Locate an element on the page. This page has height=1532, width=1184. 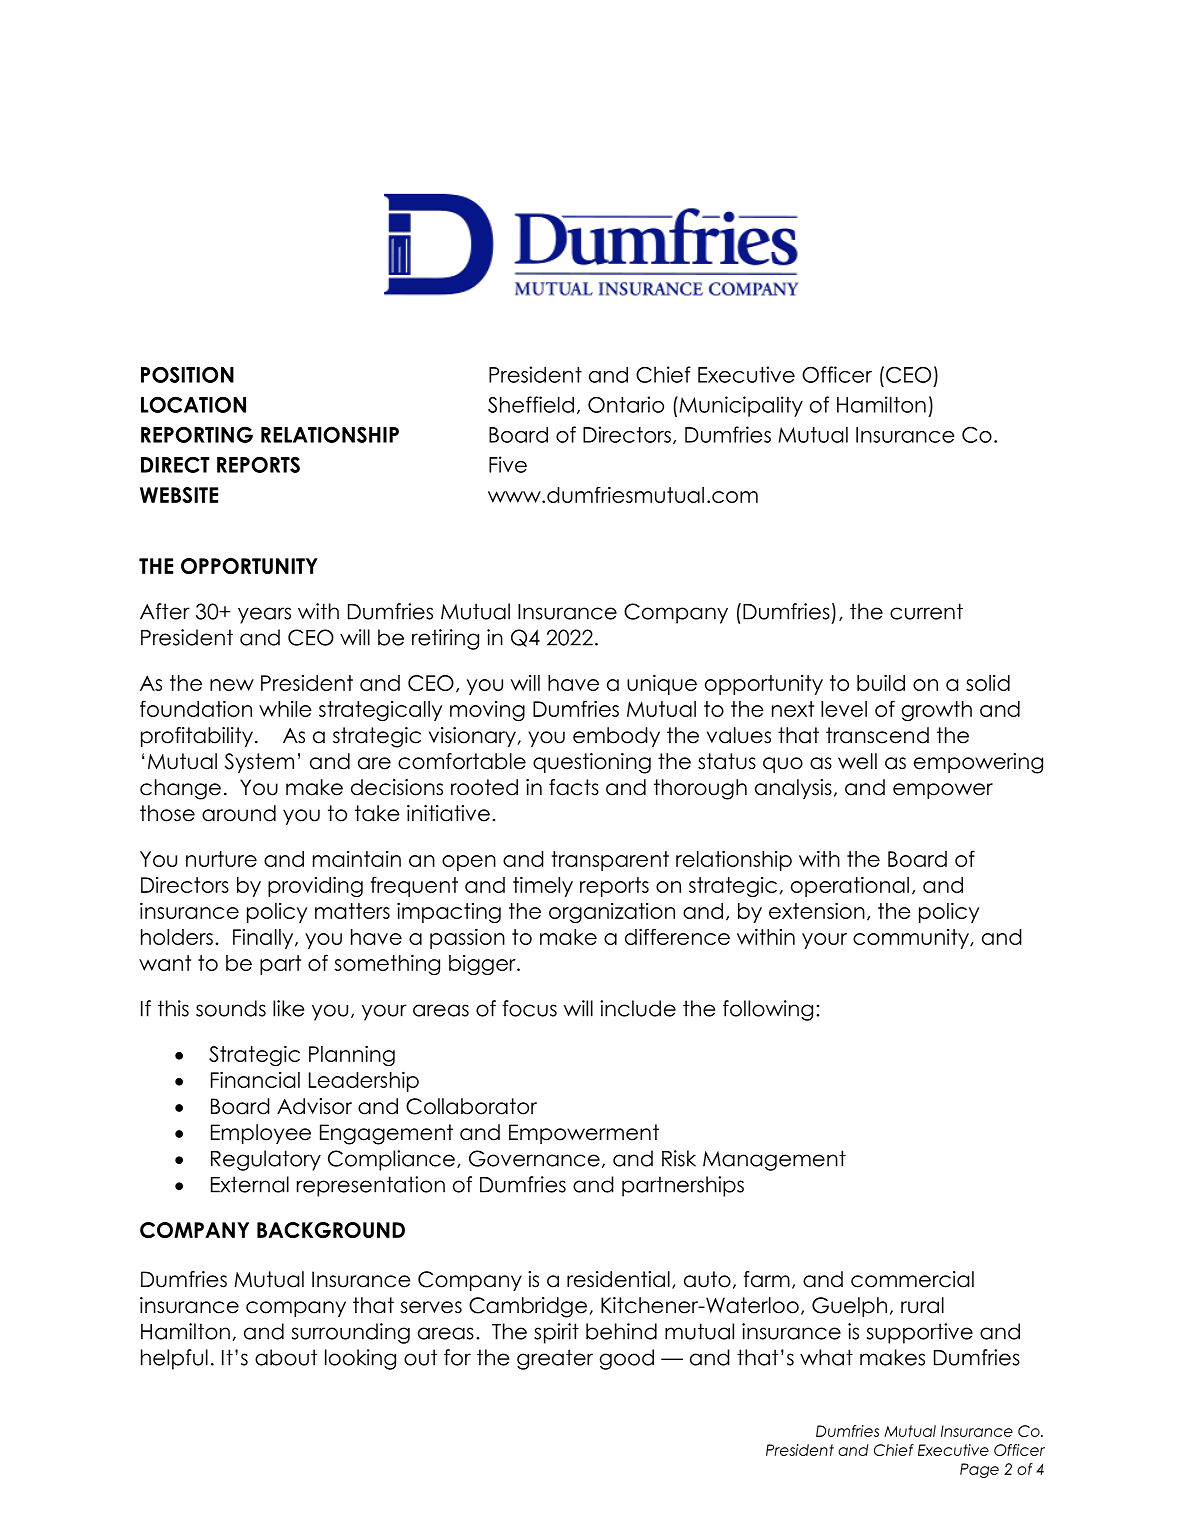
Management is located at coordinates (774, 1160).
